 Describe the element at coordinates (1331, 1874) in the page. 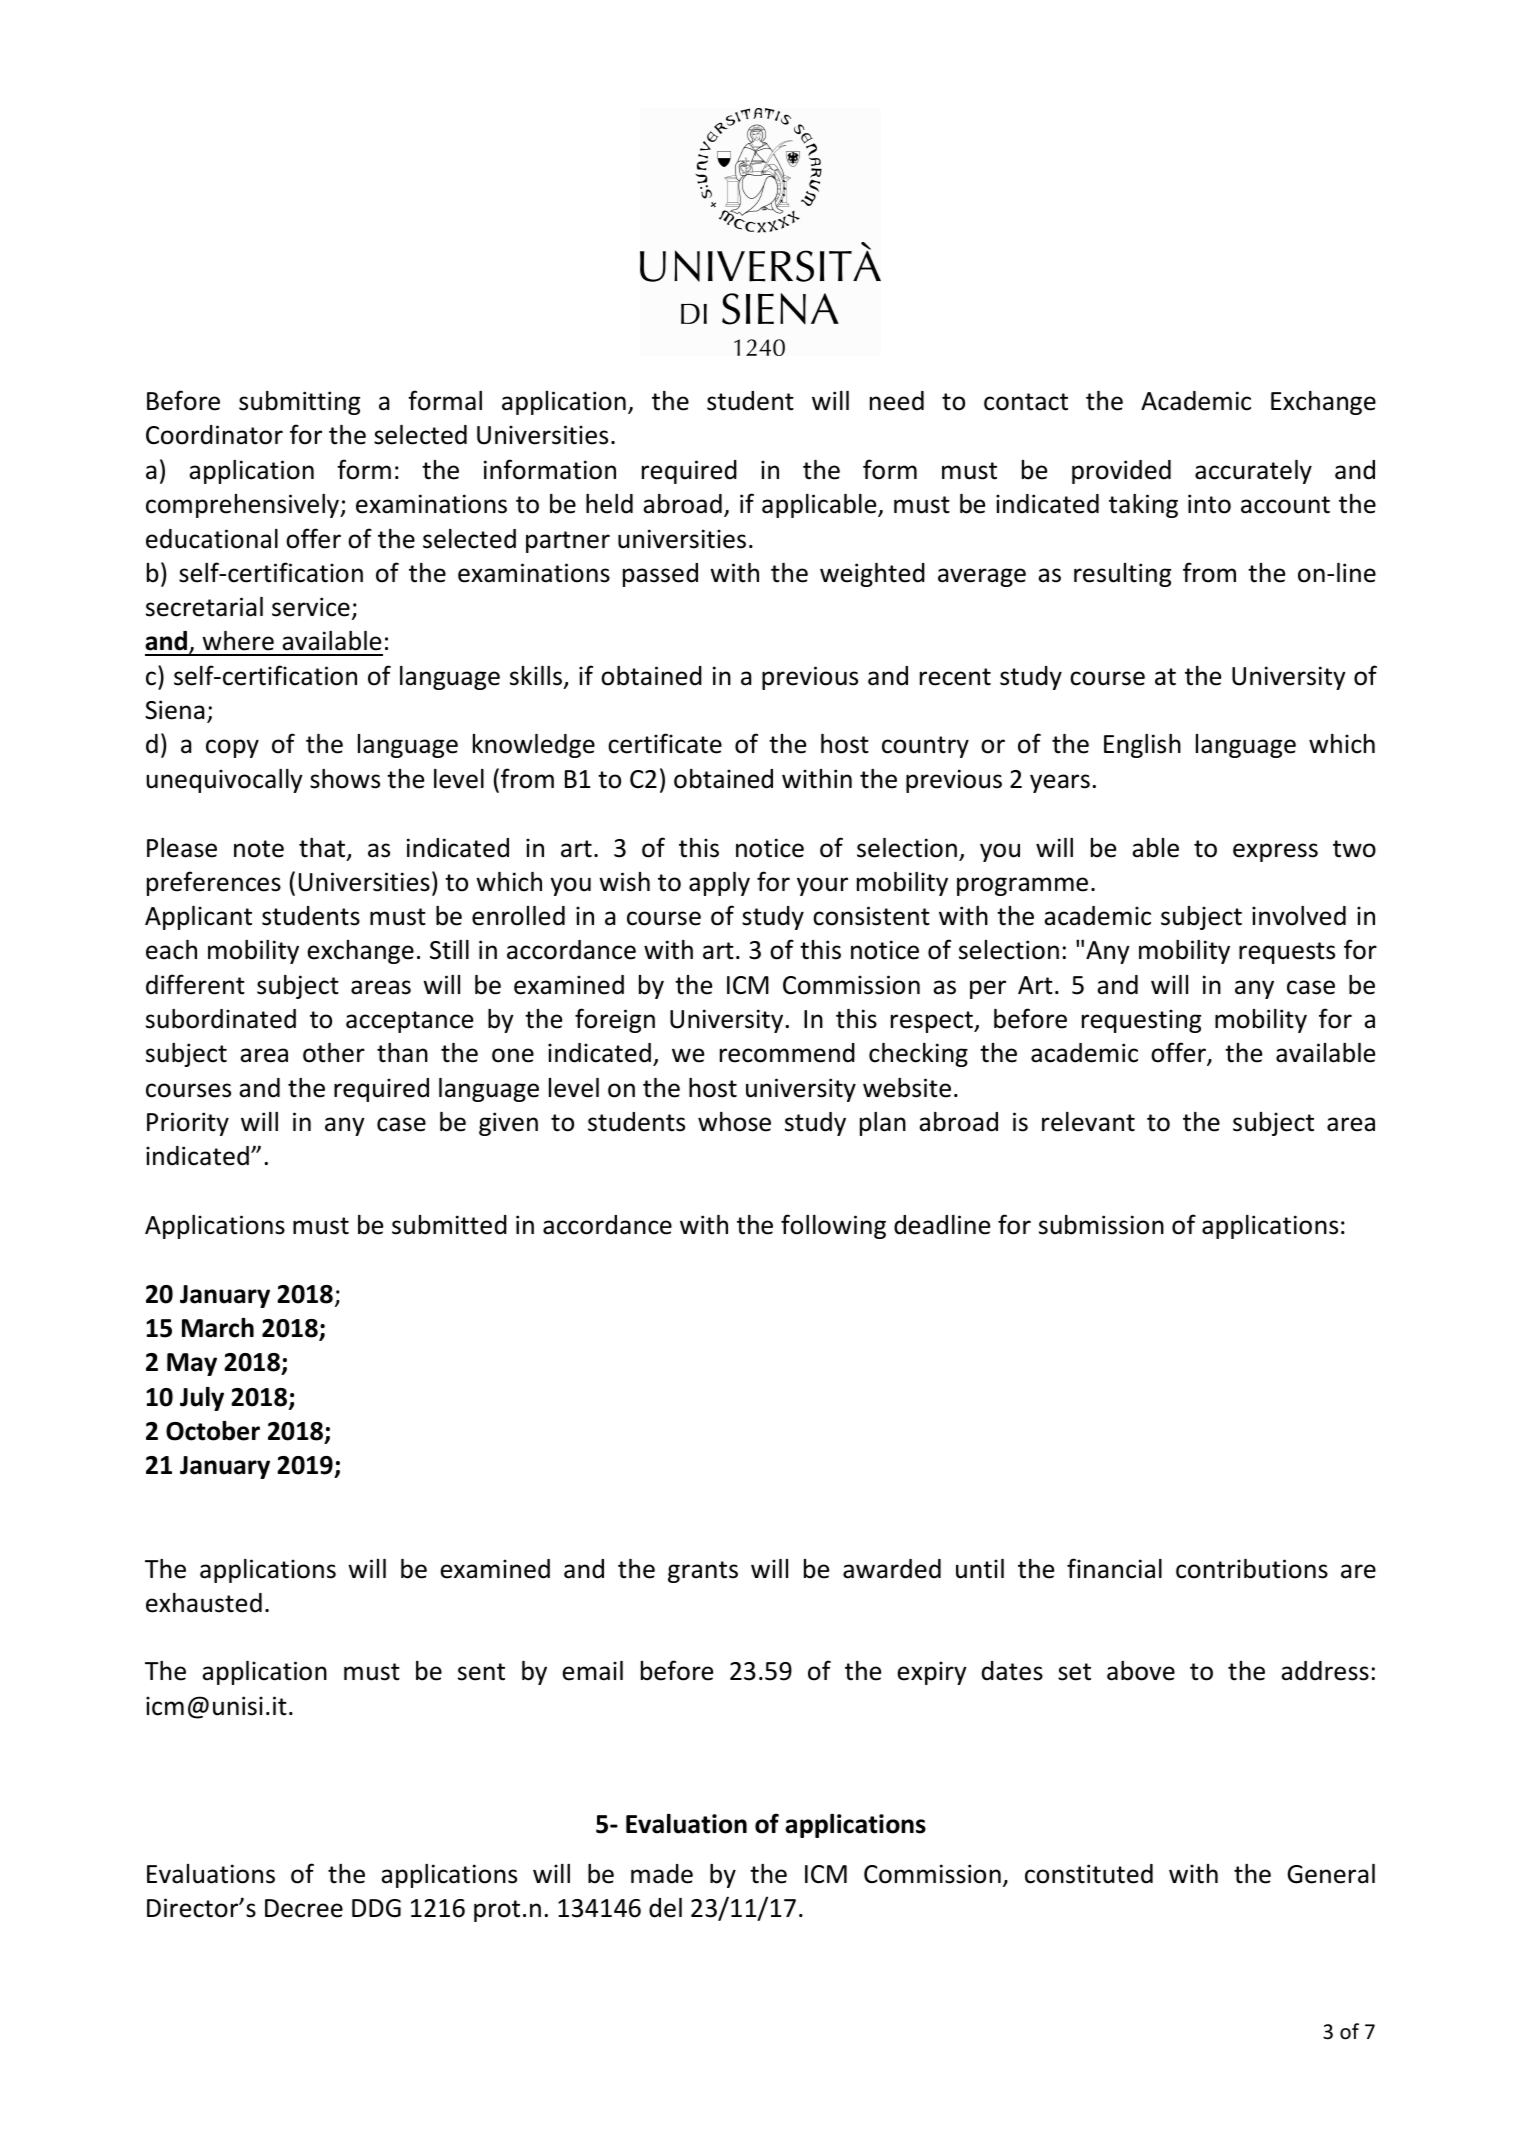

I see `General` at that location.
